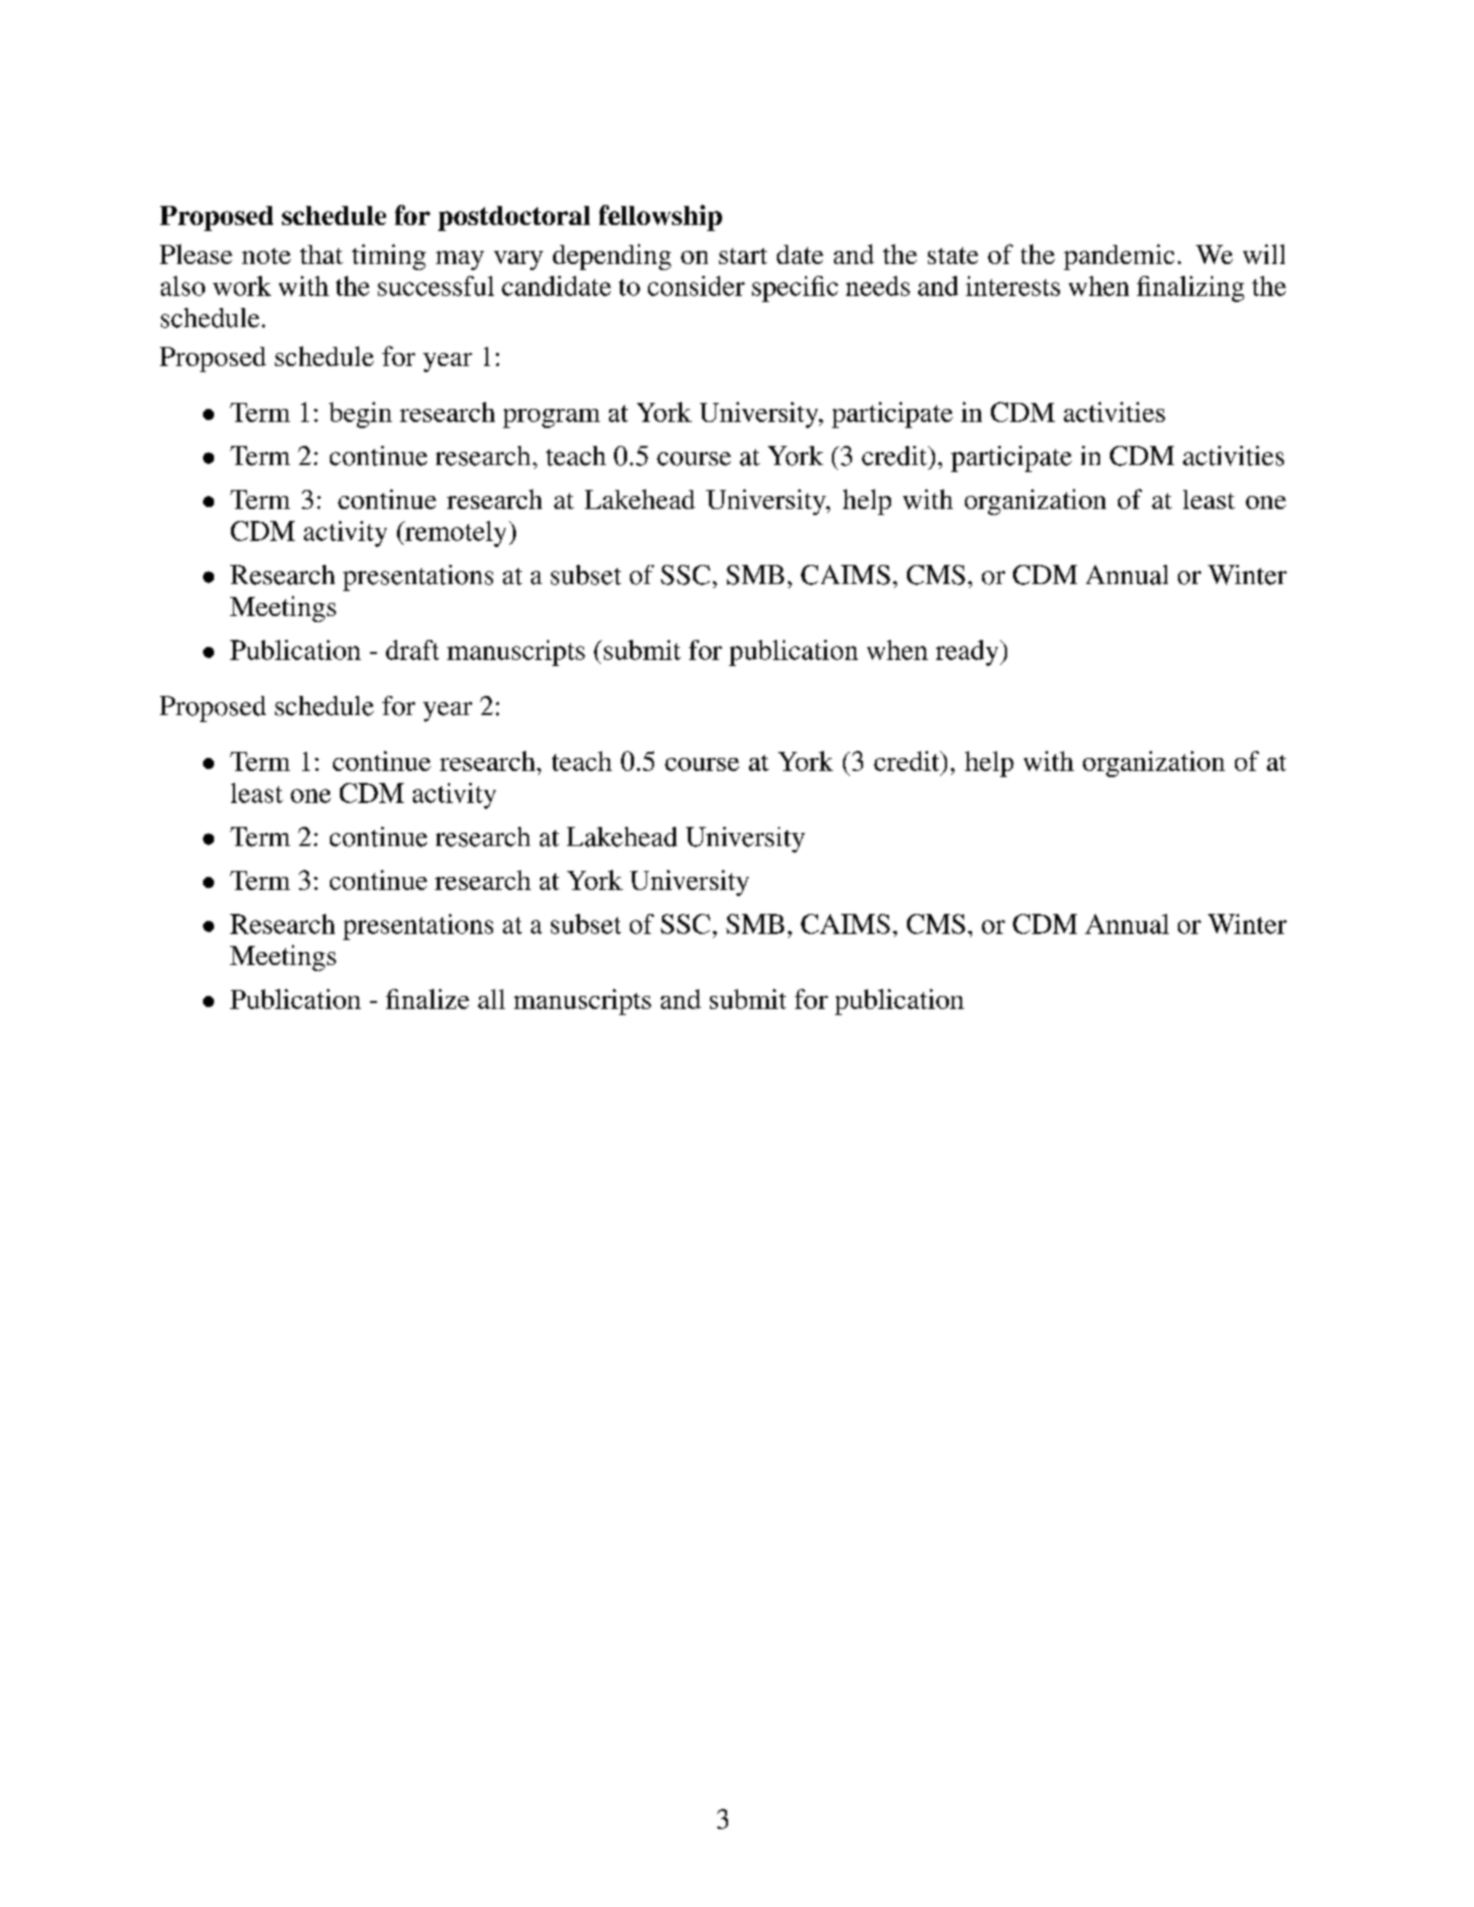 The height and width of the screenshot is (1907, 1474). Describe the element at coordinates (743, 256) in the screenshot. I see `start` at that location.
